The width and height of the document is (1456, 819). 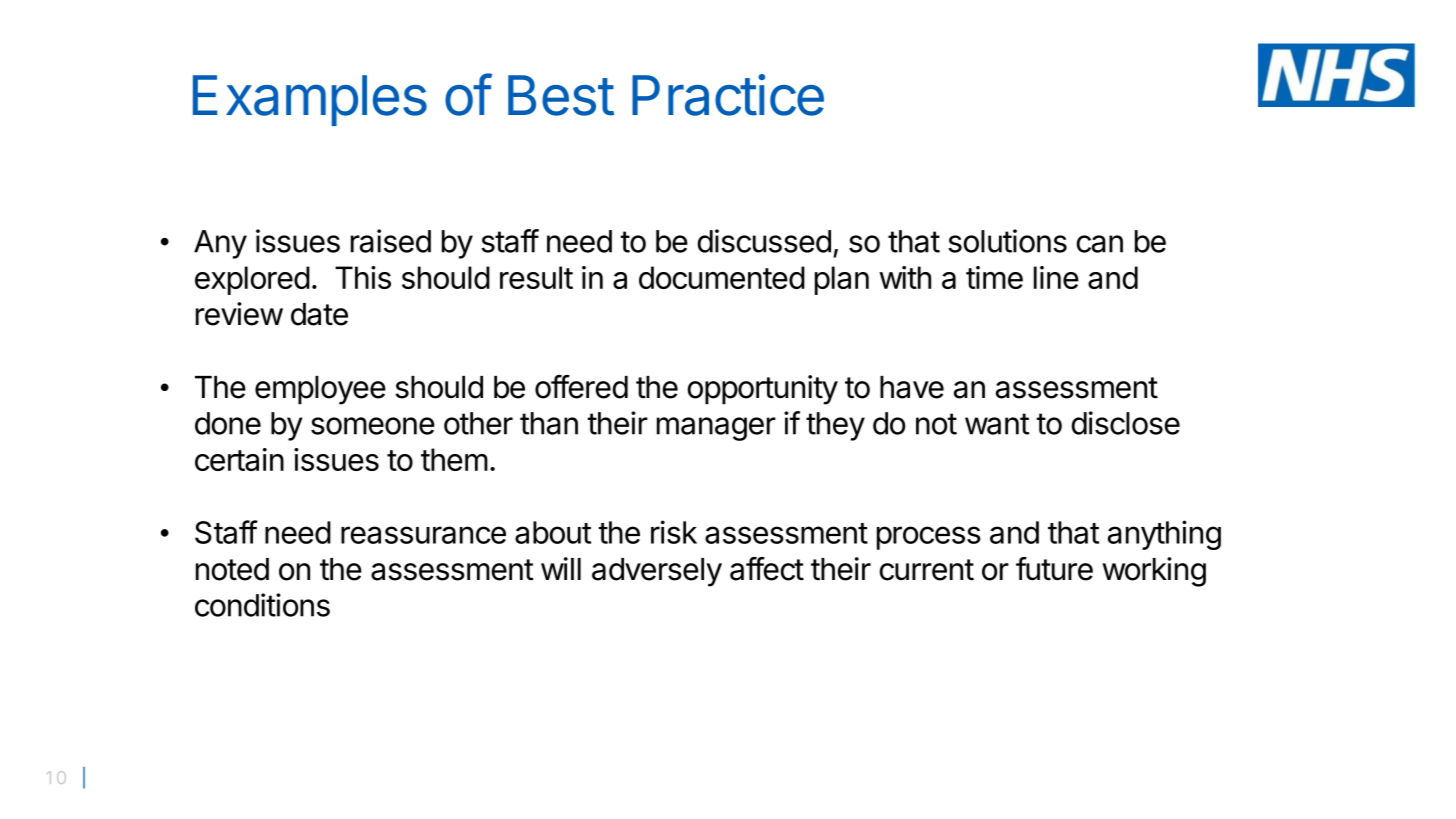 I want to click on adversely, so click(x=657, y=572).
